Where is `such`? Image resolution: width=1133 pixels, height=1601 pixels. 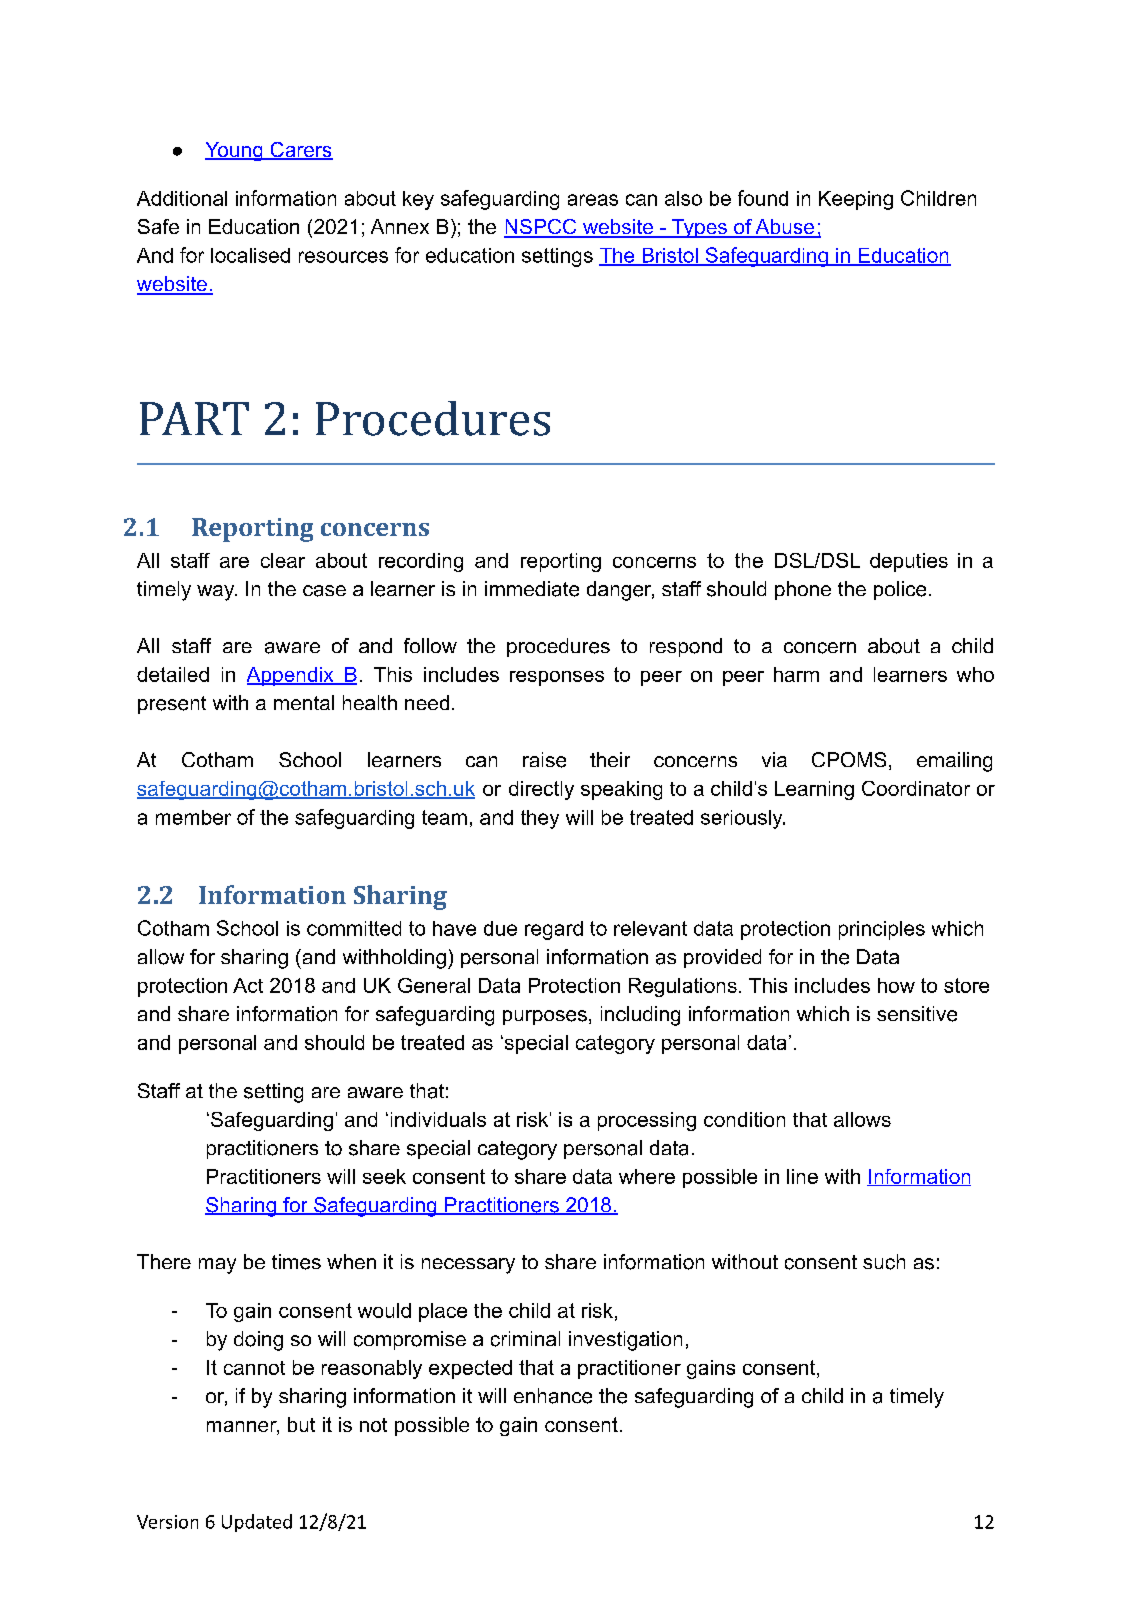
such is located at coordinates (884, 1262).
